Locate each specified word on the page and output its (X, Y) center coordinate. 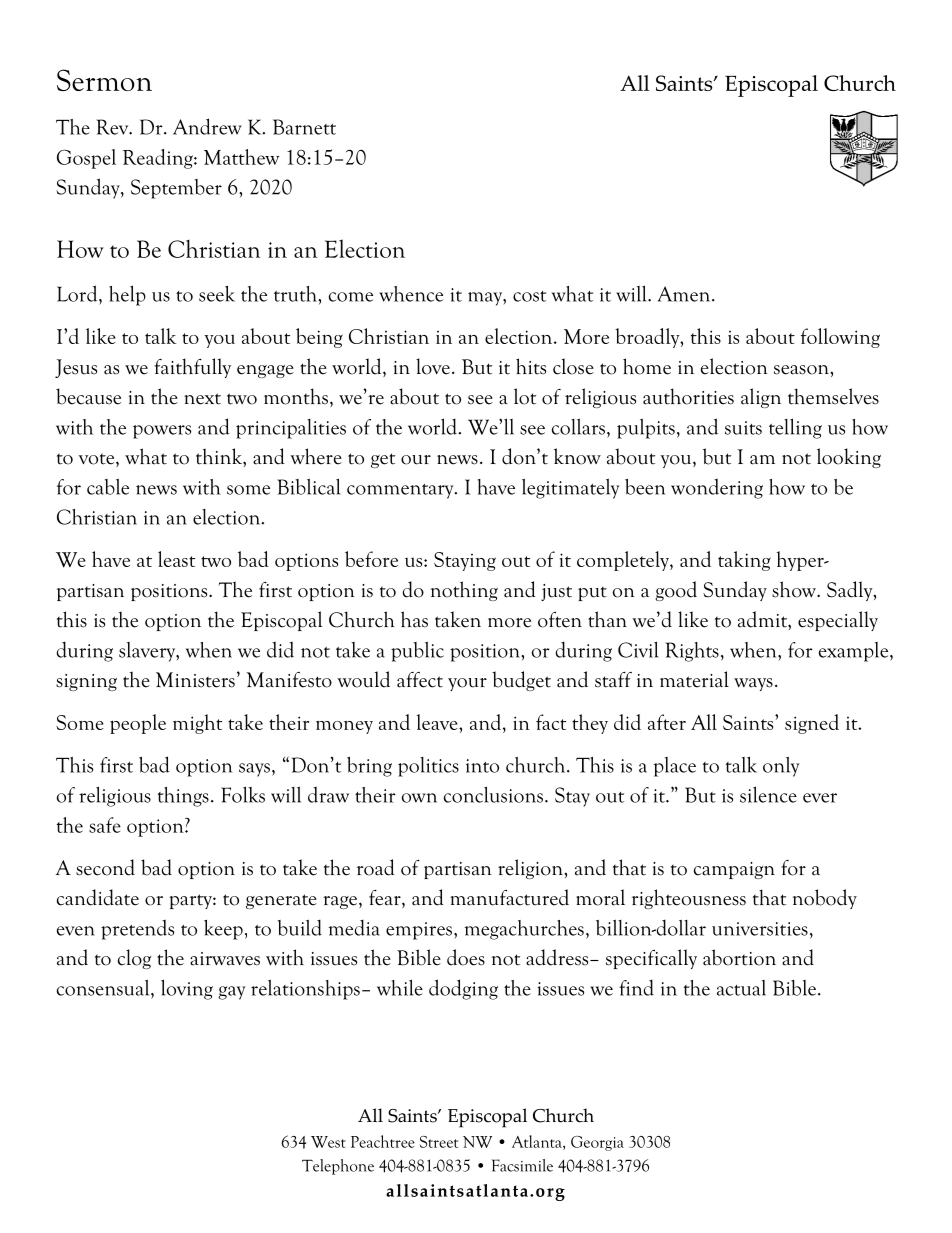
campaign (734, 870)
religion (531, 869)
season (802, 370)
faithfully (192, 368)
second (105, 867)
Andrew (207, 126)
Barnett (304, 127)
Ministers (195, 680)
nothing (464, 591)
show (795, 589)
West (328, 1142)
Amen (685, 294)
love (433, 366)
